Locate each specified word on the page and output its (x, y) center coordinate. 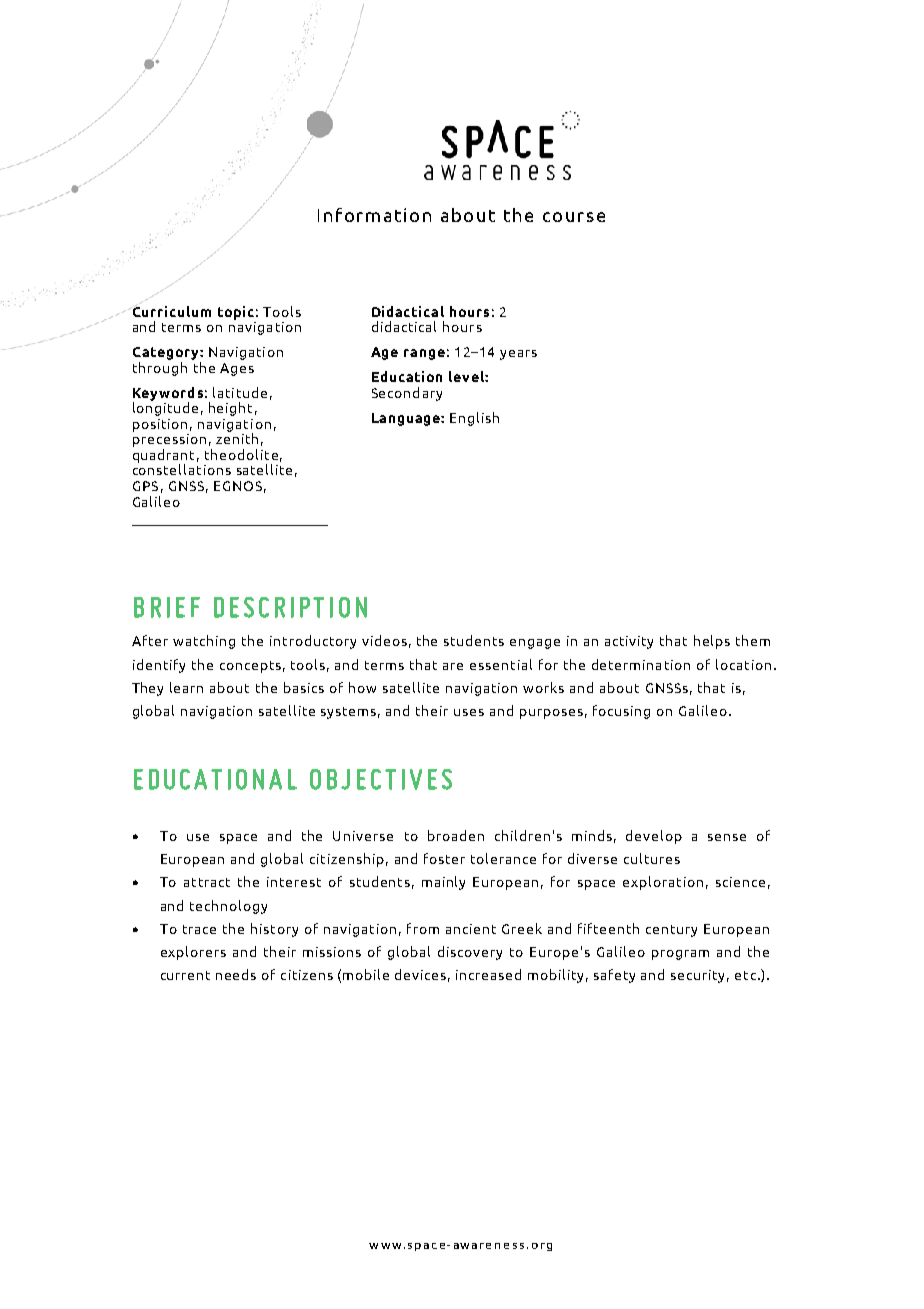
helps (712, 642)
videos (384, 640)
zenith (237, 437)
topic (236, 313)
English (474, 419)
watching (204, 642)
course (574, 217)
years (518, 355)
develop (654, 837)
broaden (456, 835)
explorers (193, 953)
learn (186, 687)
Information (374, 215)
